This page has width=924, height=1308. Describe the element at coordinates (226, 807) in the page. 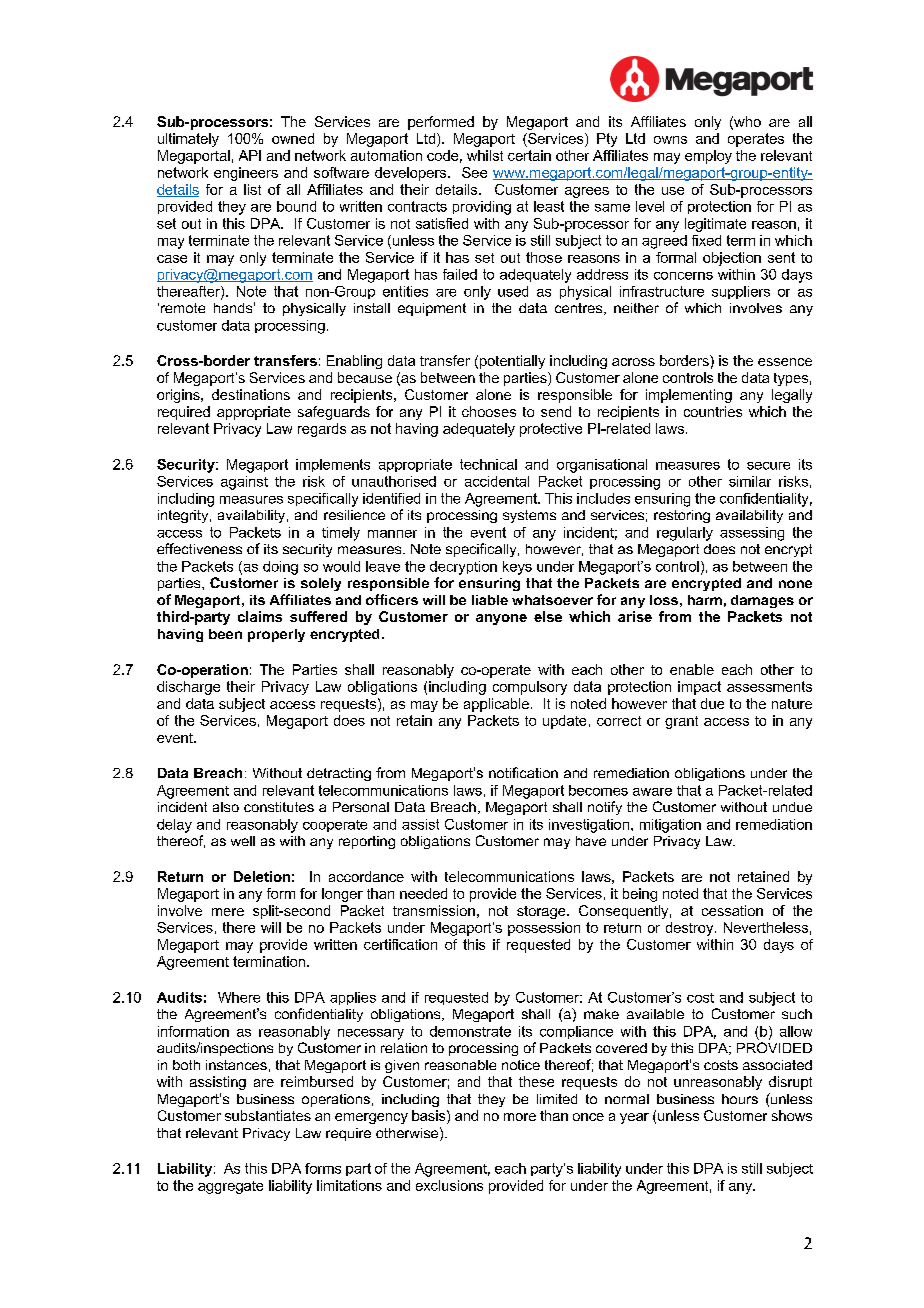

I see `also` at that location.
